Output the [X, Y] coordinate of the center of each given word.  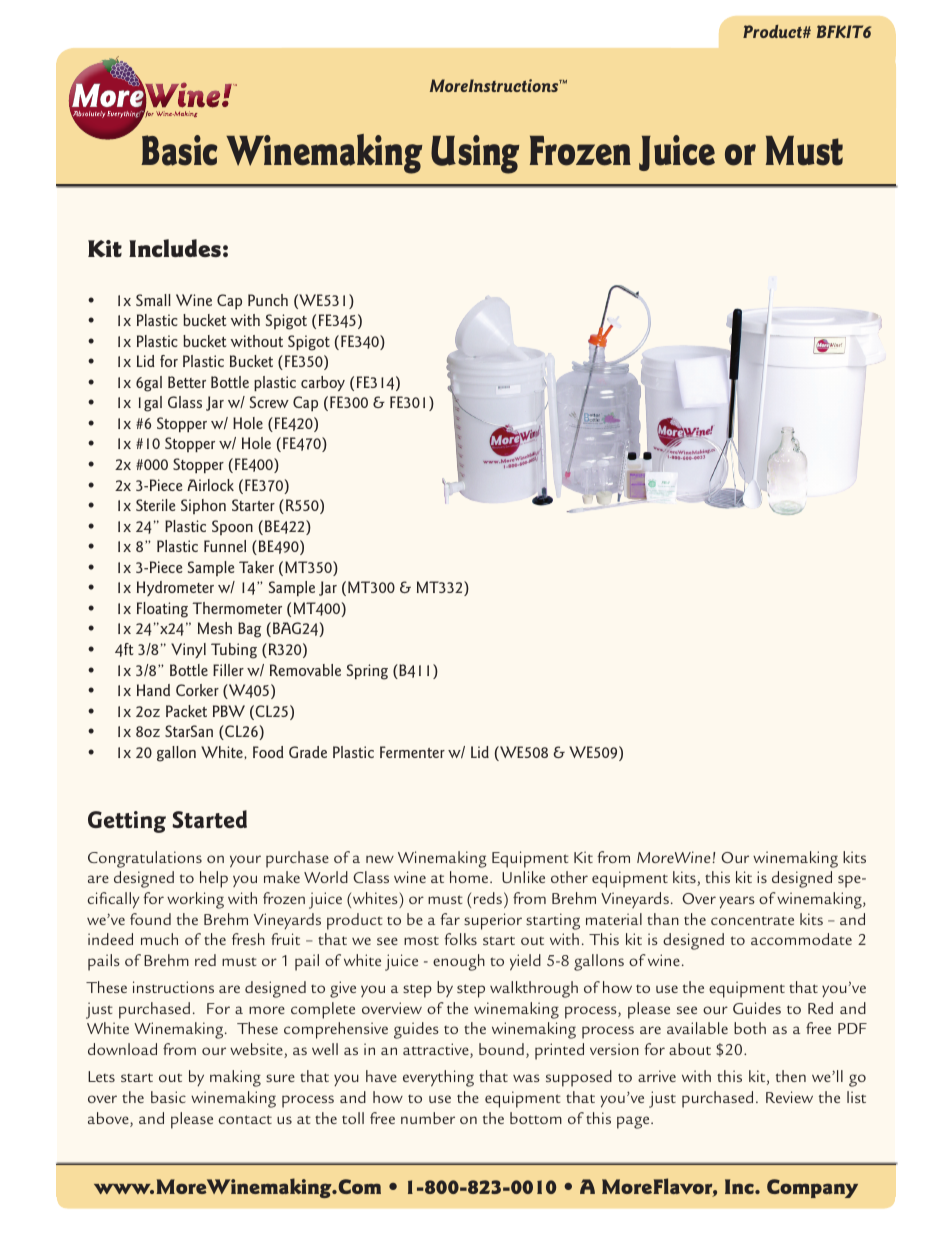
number [428, 1118]
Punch [268, 300]
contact [245, 1119]
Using [475, 154]
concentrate [752, 920]
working [195, 900]
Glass [185, 402]
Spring [367, 672]
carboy [323, 383]
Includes [175, 248]
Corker [197, 690]
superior [493, 921]
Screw [269, 402]
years [737, 902]
